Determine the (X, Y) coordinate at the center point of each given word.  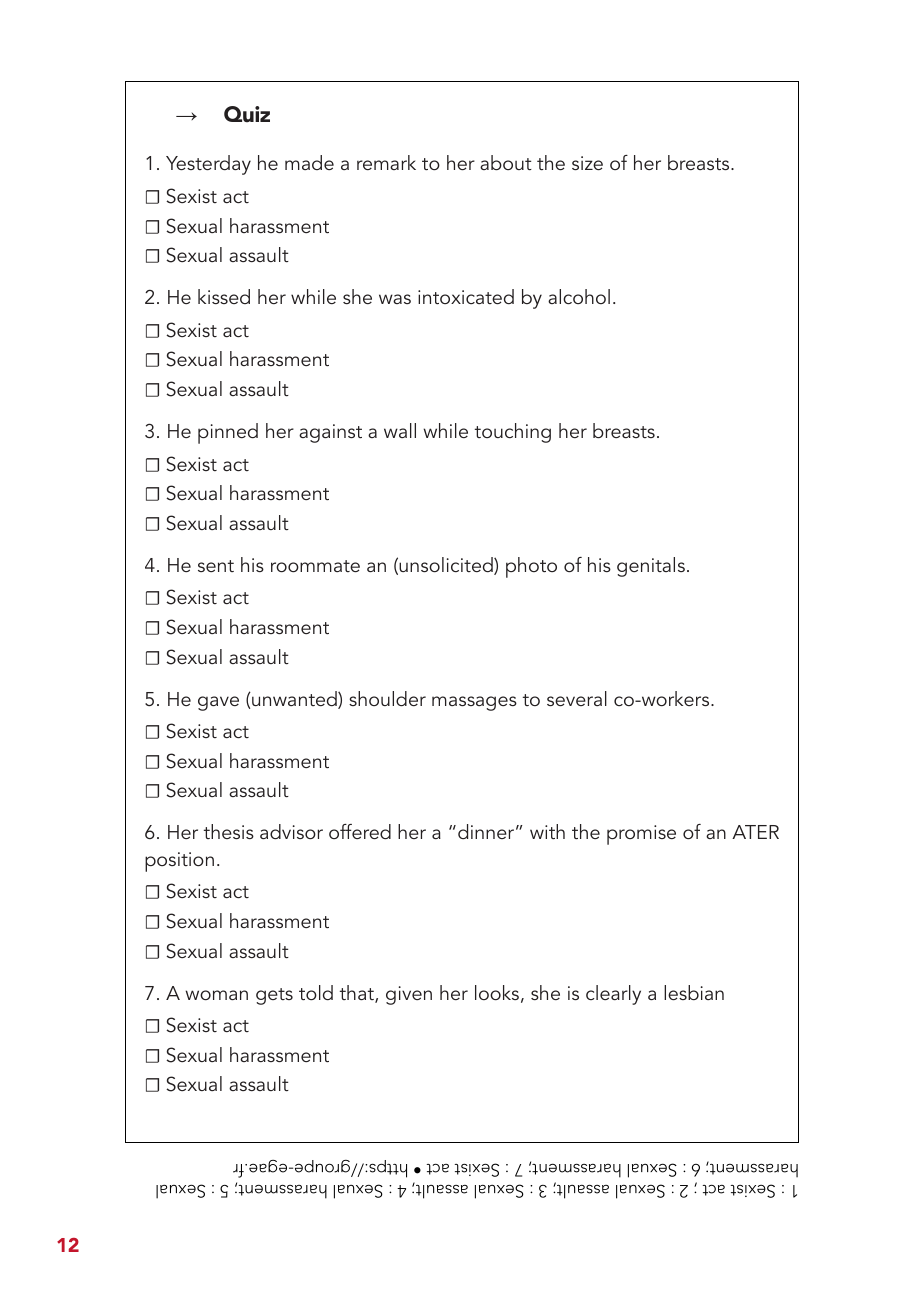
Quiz (247, 114)
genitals (651, 567)
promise (641, 835)
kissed (224, 296)
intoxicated (466, 296)
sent (216, 566)
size (587, 163)
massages (474, 703)
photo (531, 567)
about (506, 162)
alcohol (579, 296)
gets (274, 996)
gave (218, 703)
